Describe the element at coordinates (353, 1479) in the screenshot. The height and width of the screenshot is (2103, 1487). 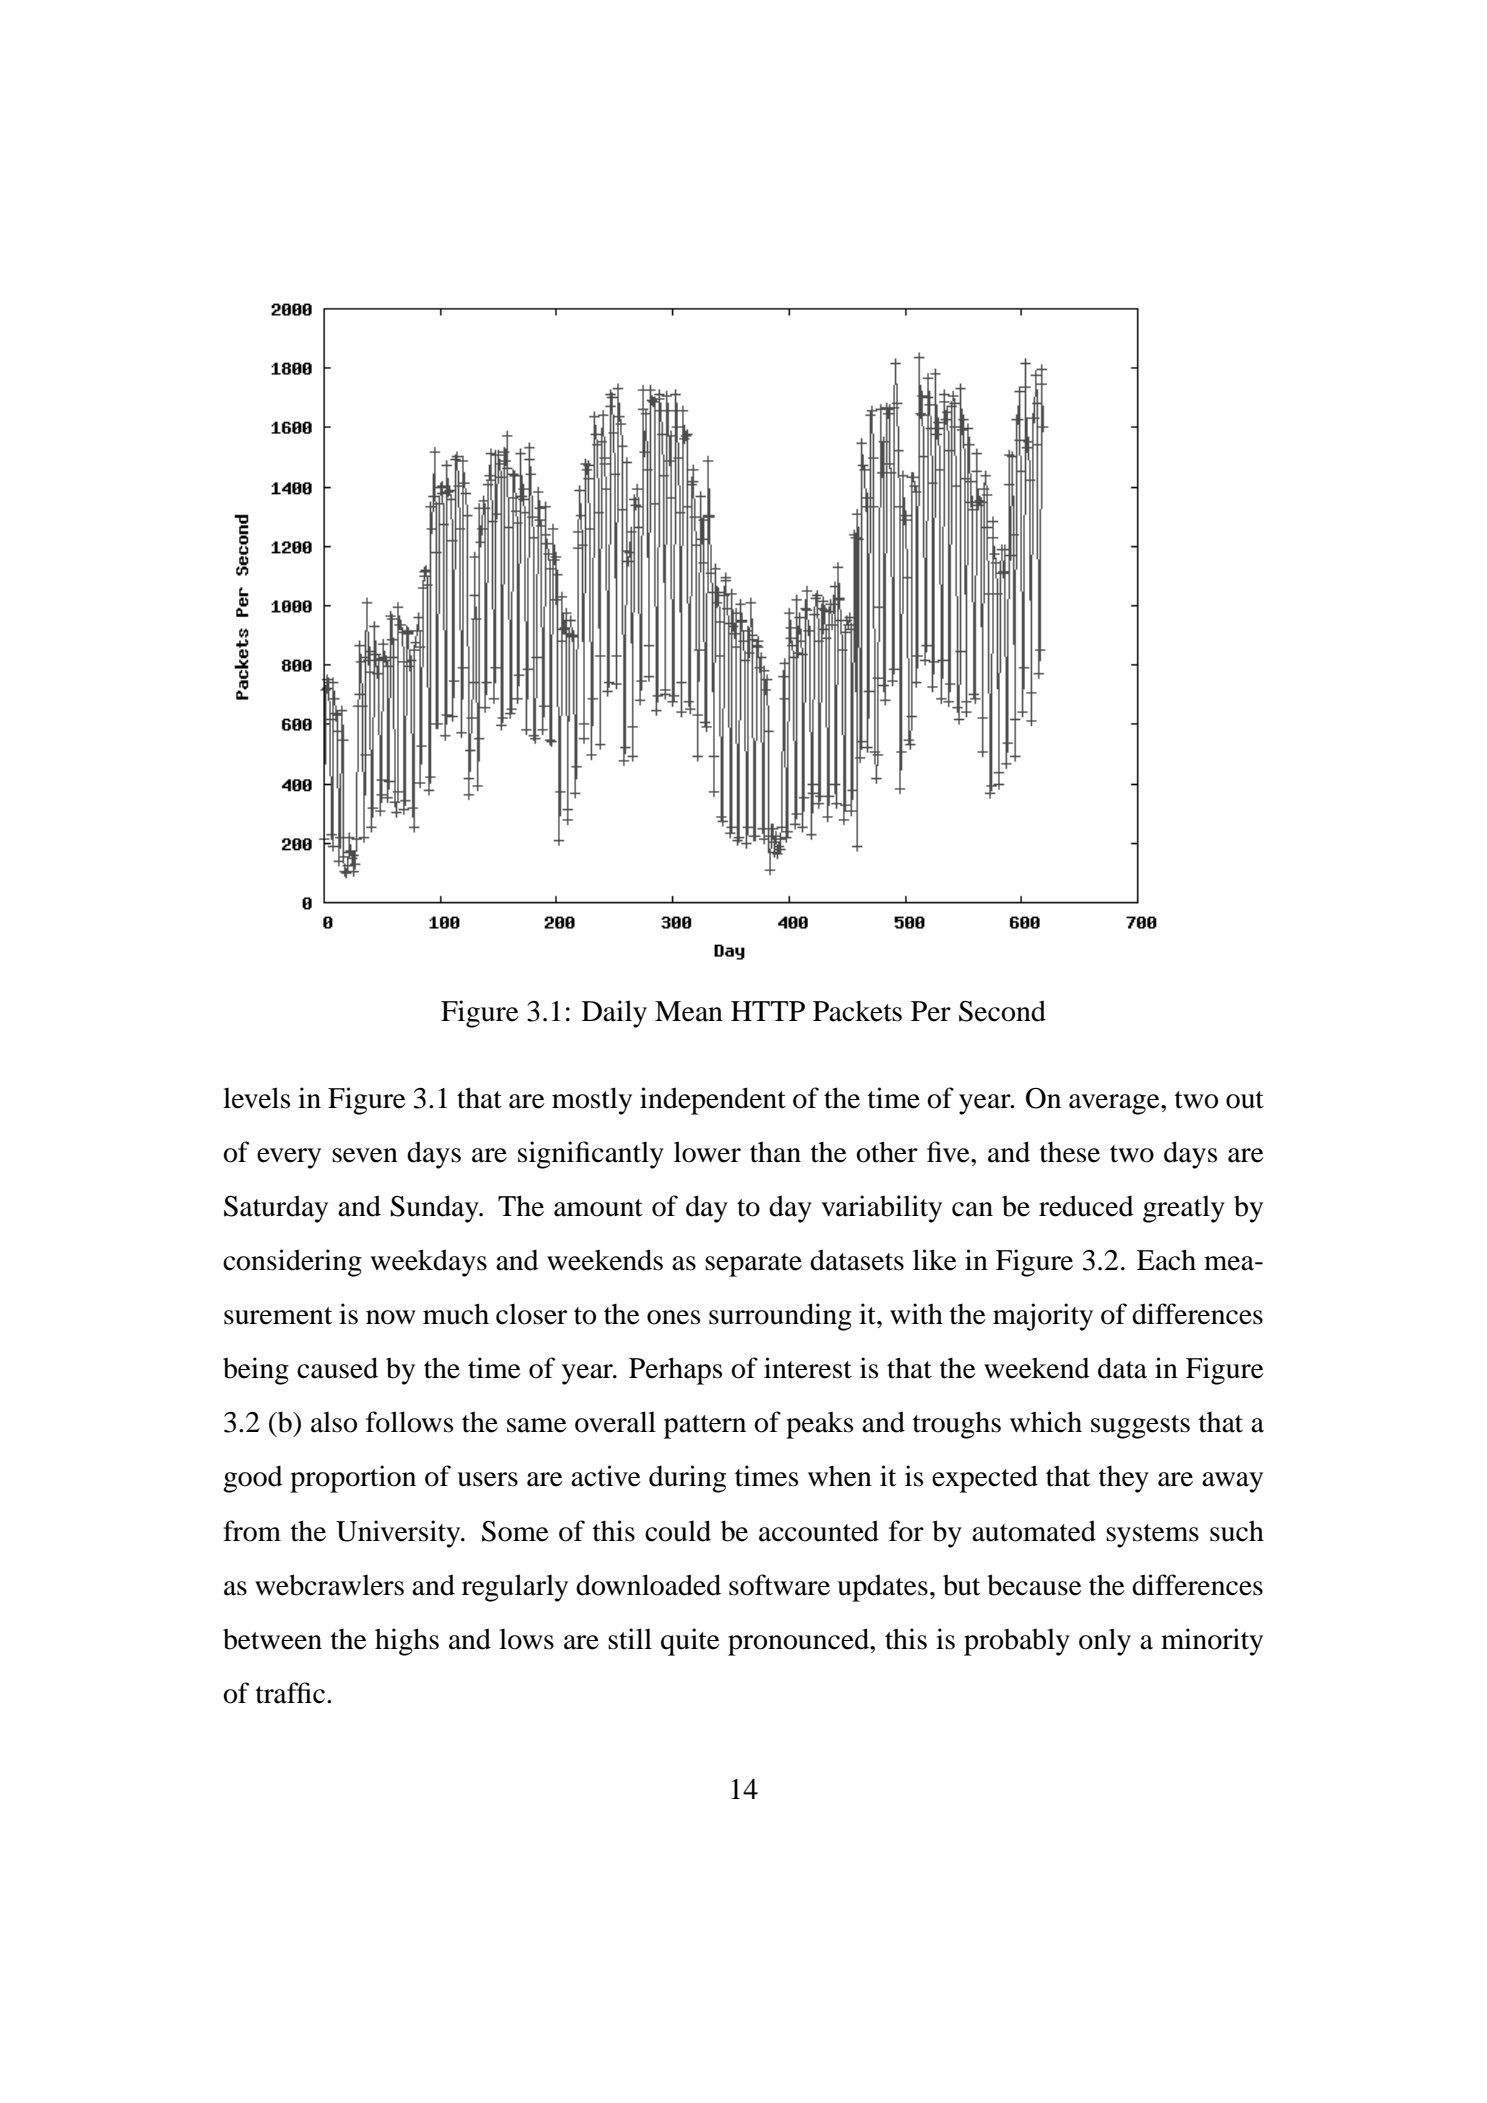
I see `proportion` at that location.
